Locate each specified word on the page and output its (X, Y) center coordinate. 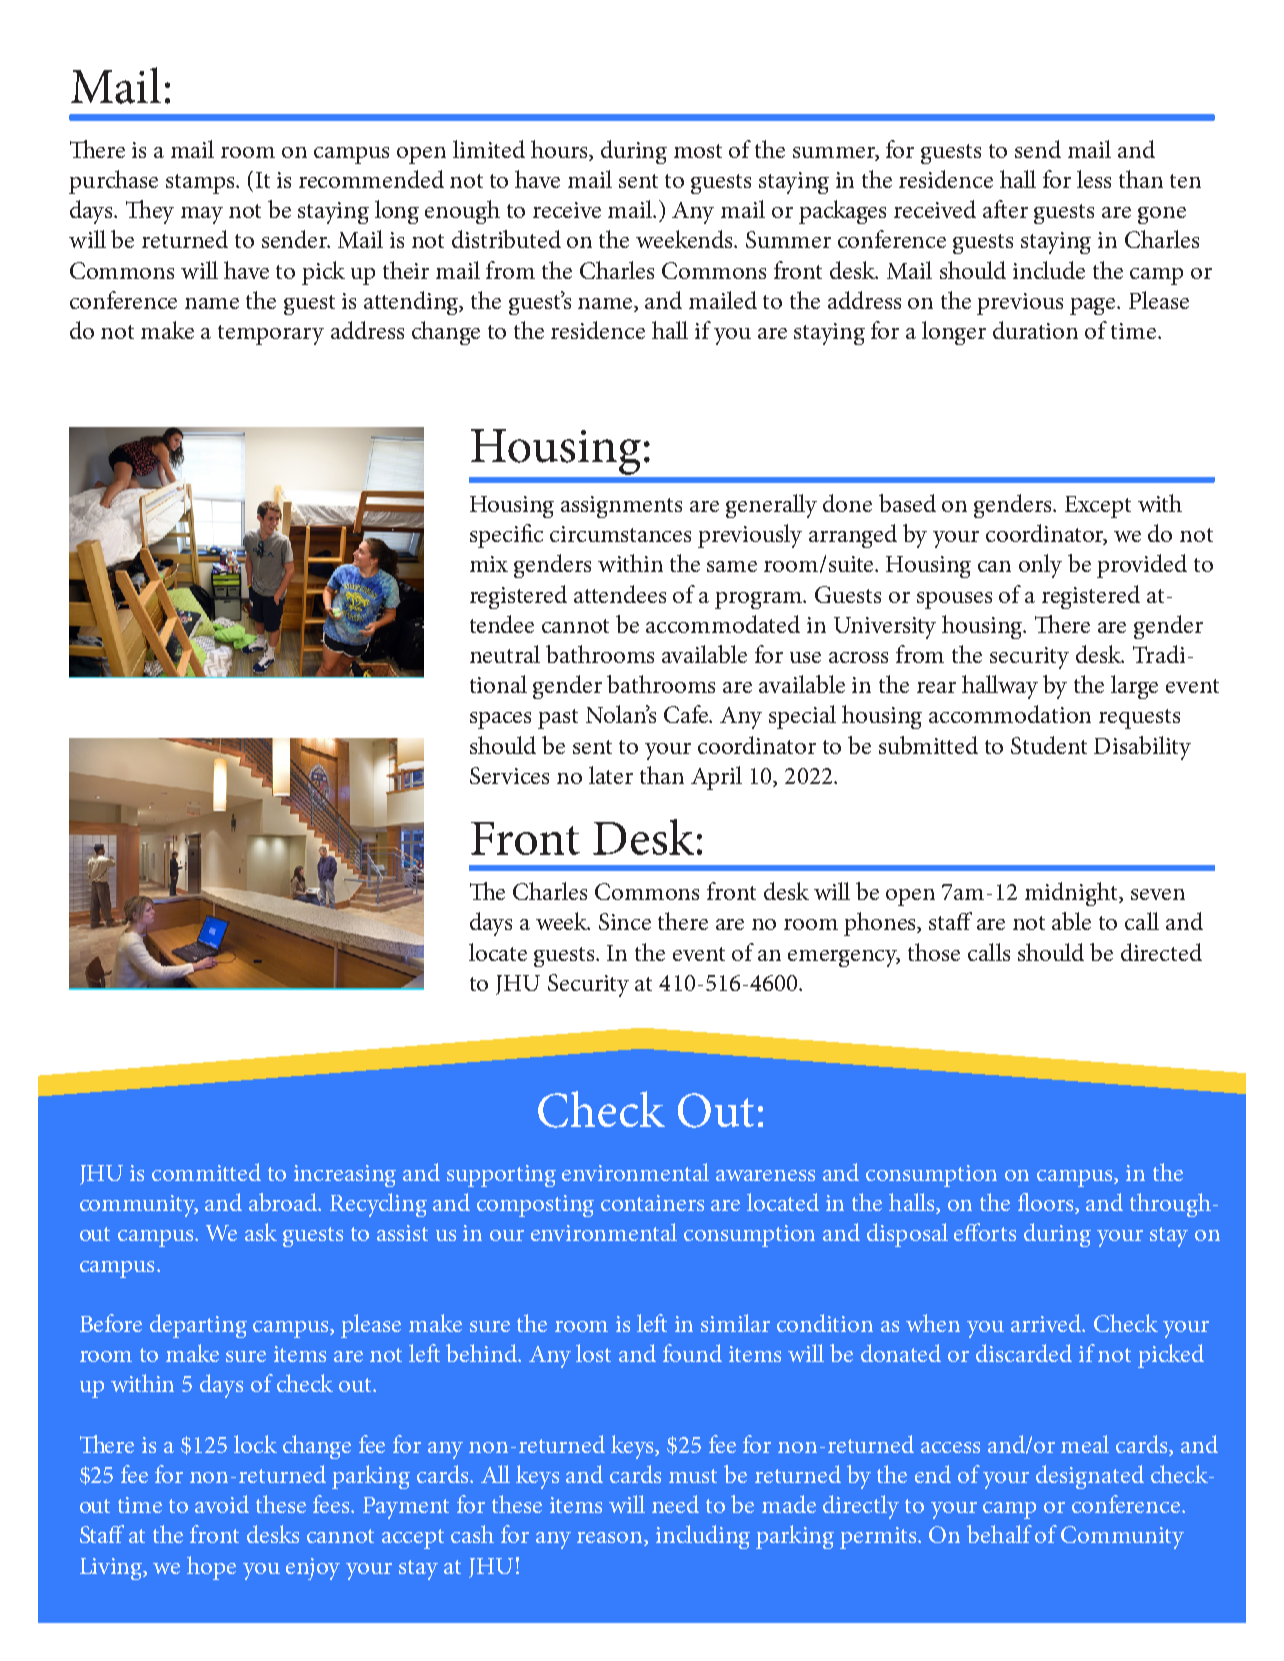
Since (625, 921)
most (698, 151)
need (675, 1504)
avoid (222, 1504)
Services (509, 775)
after (1005, 209)
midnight (1073, 894)
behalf (999, 1534)
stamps (202, 184)
